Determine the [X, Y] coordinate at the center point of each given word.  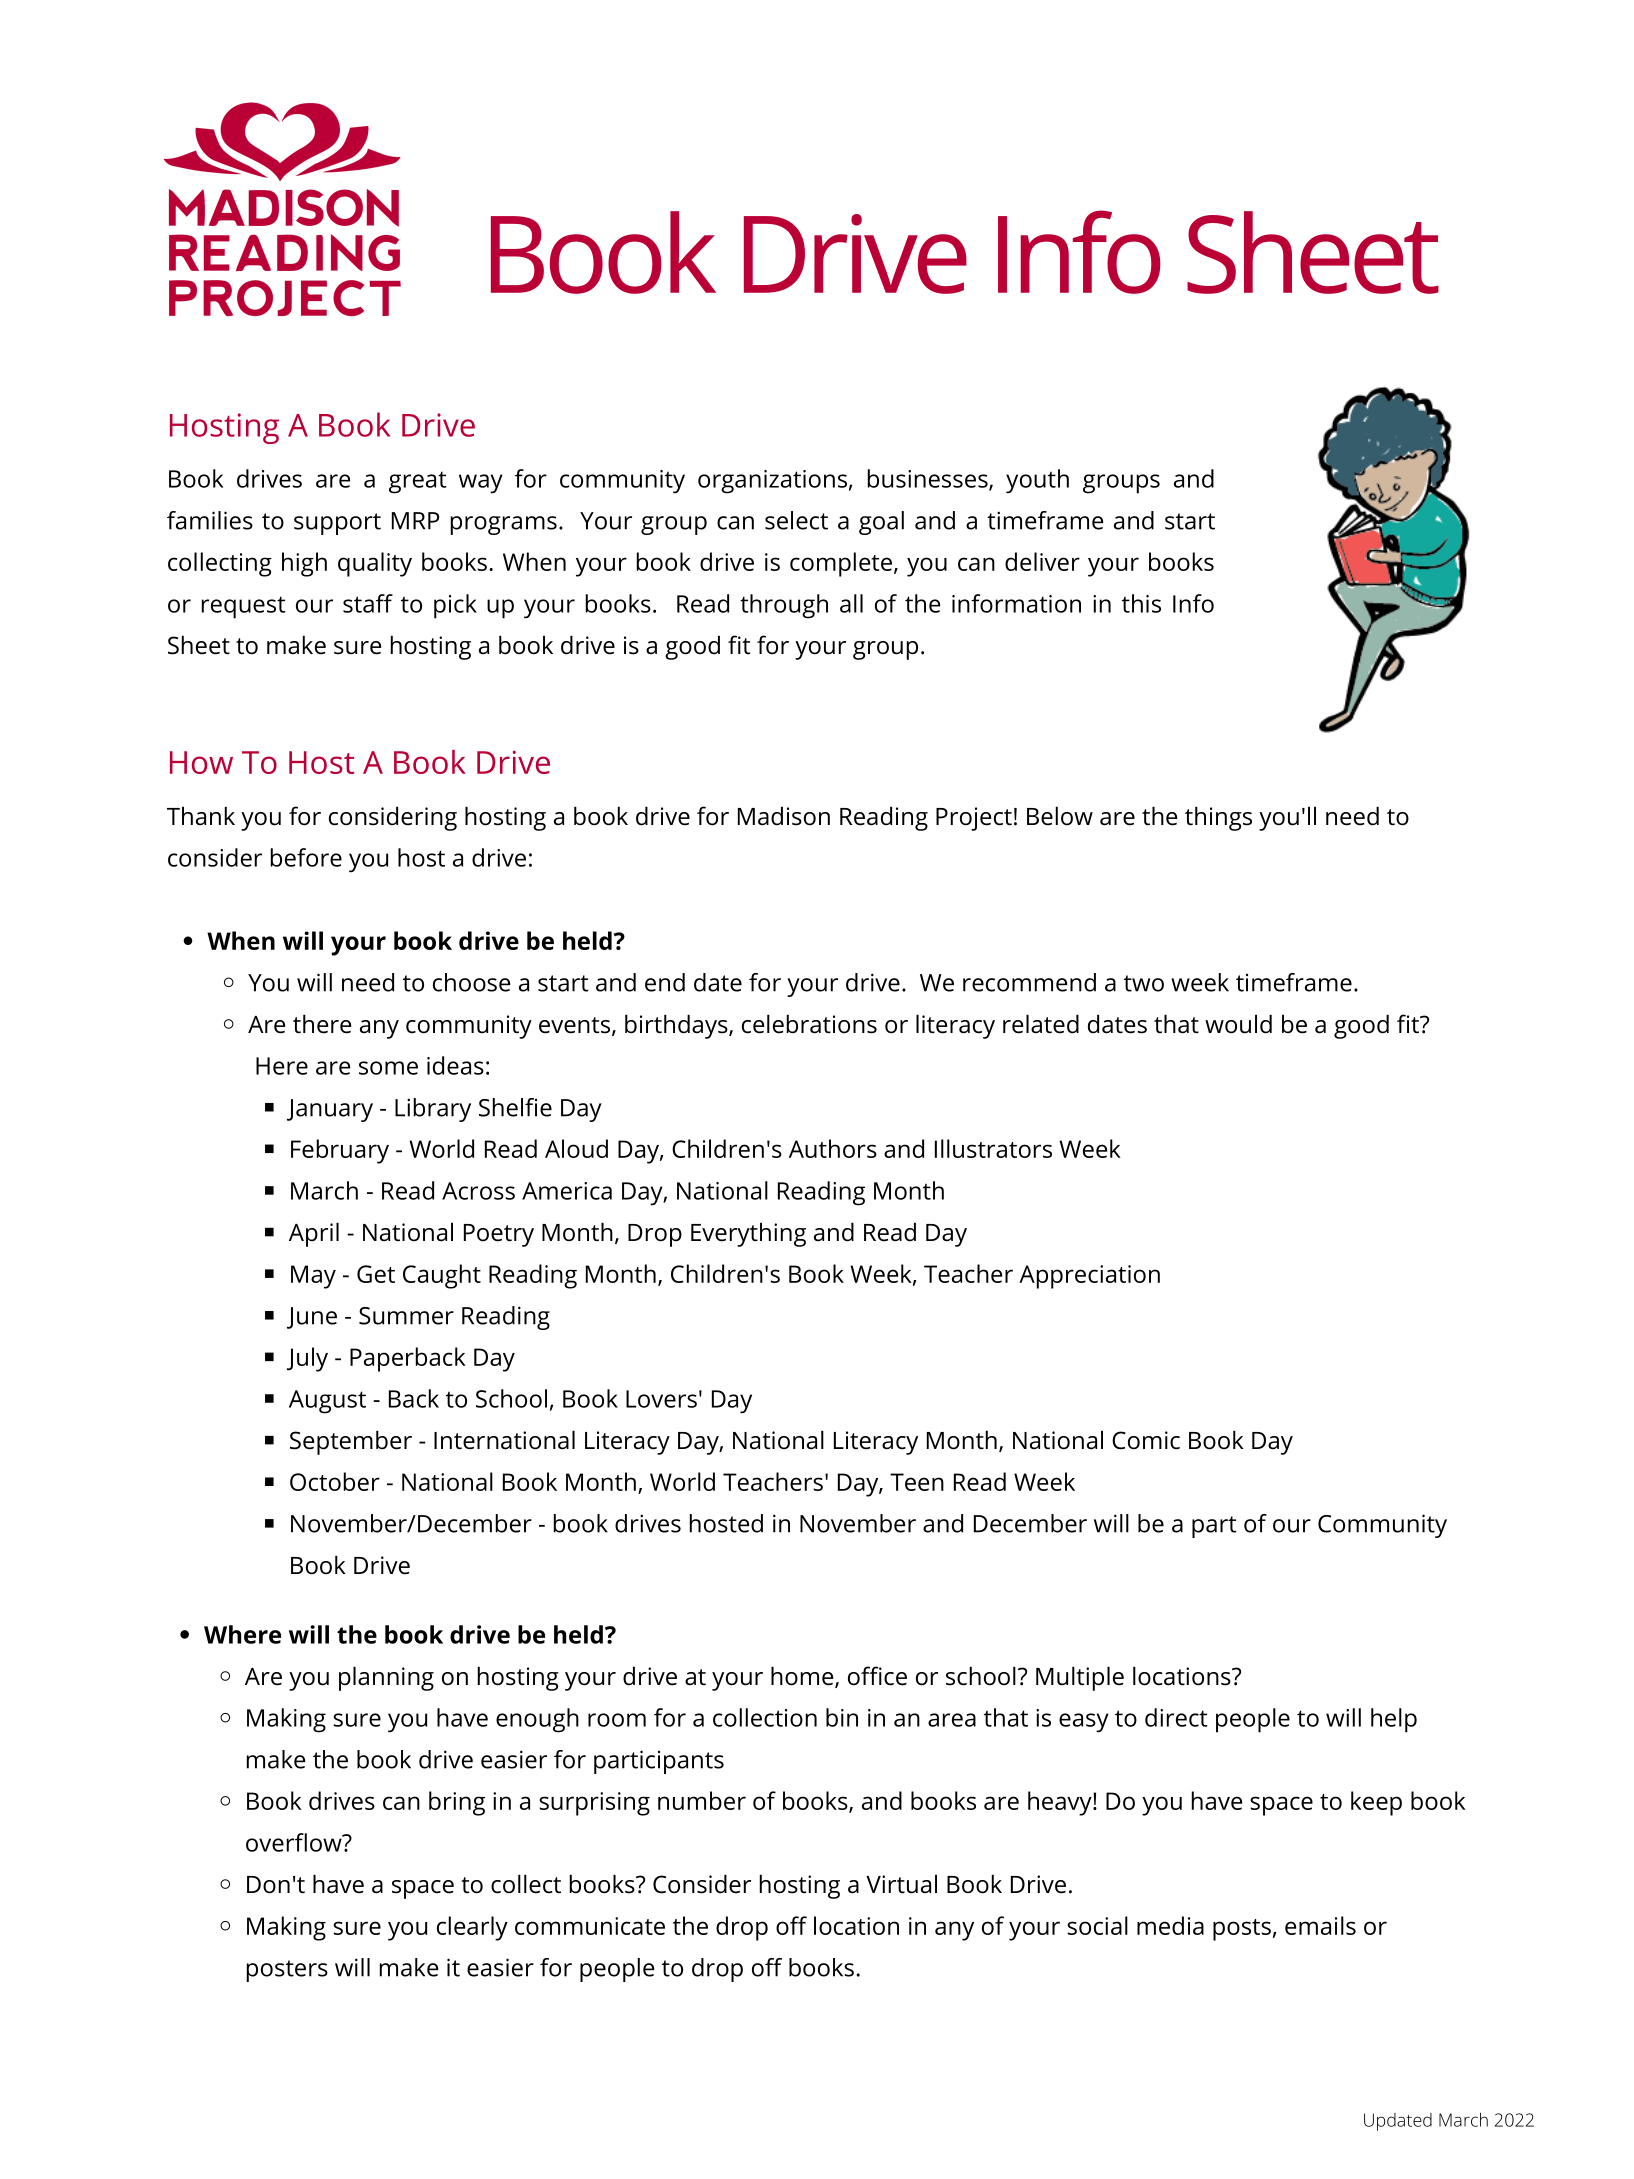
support [337, 524]
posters [287, 1971]
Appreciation [1089, 1277]
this [1141, 603]
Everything [748, 1234]
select [796, 520]
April [314, 1234]
